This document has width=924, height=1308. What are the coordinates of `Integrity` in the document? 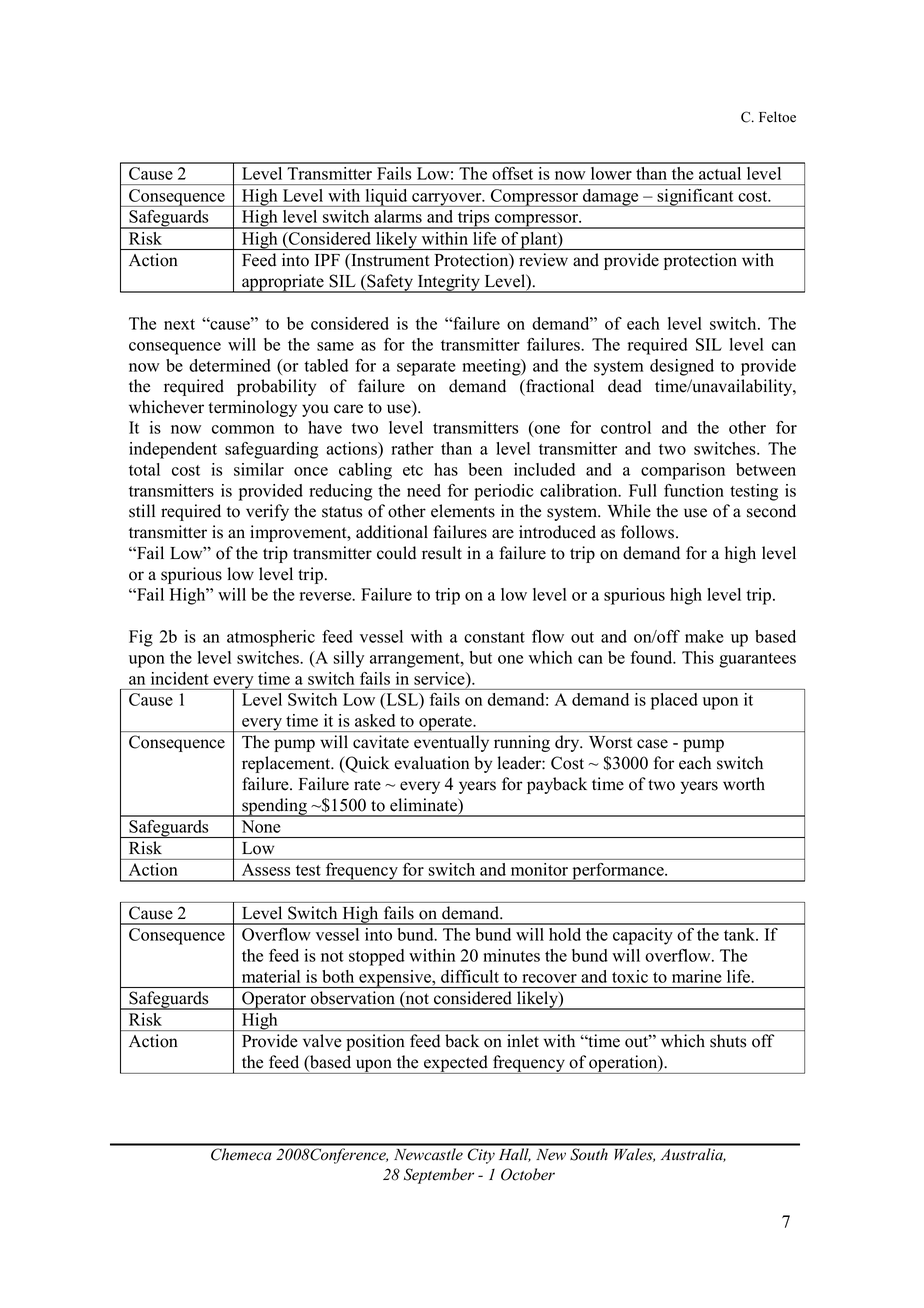 It's located at (448, 283).
